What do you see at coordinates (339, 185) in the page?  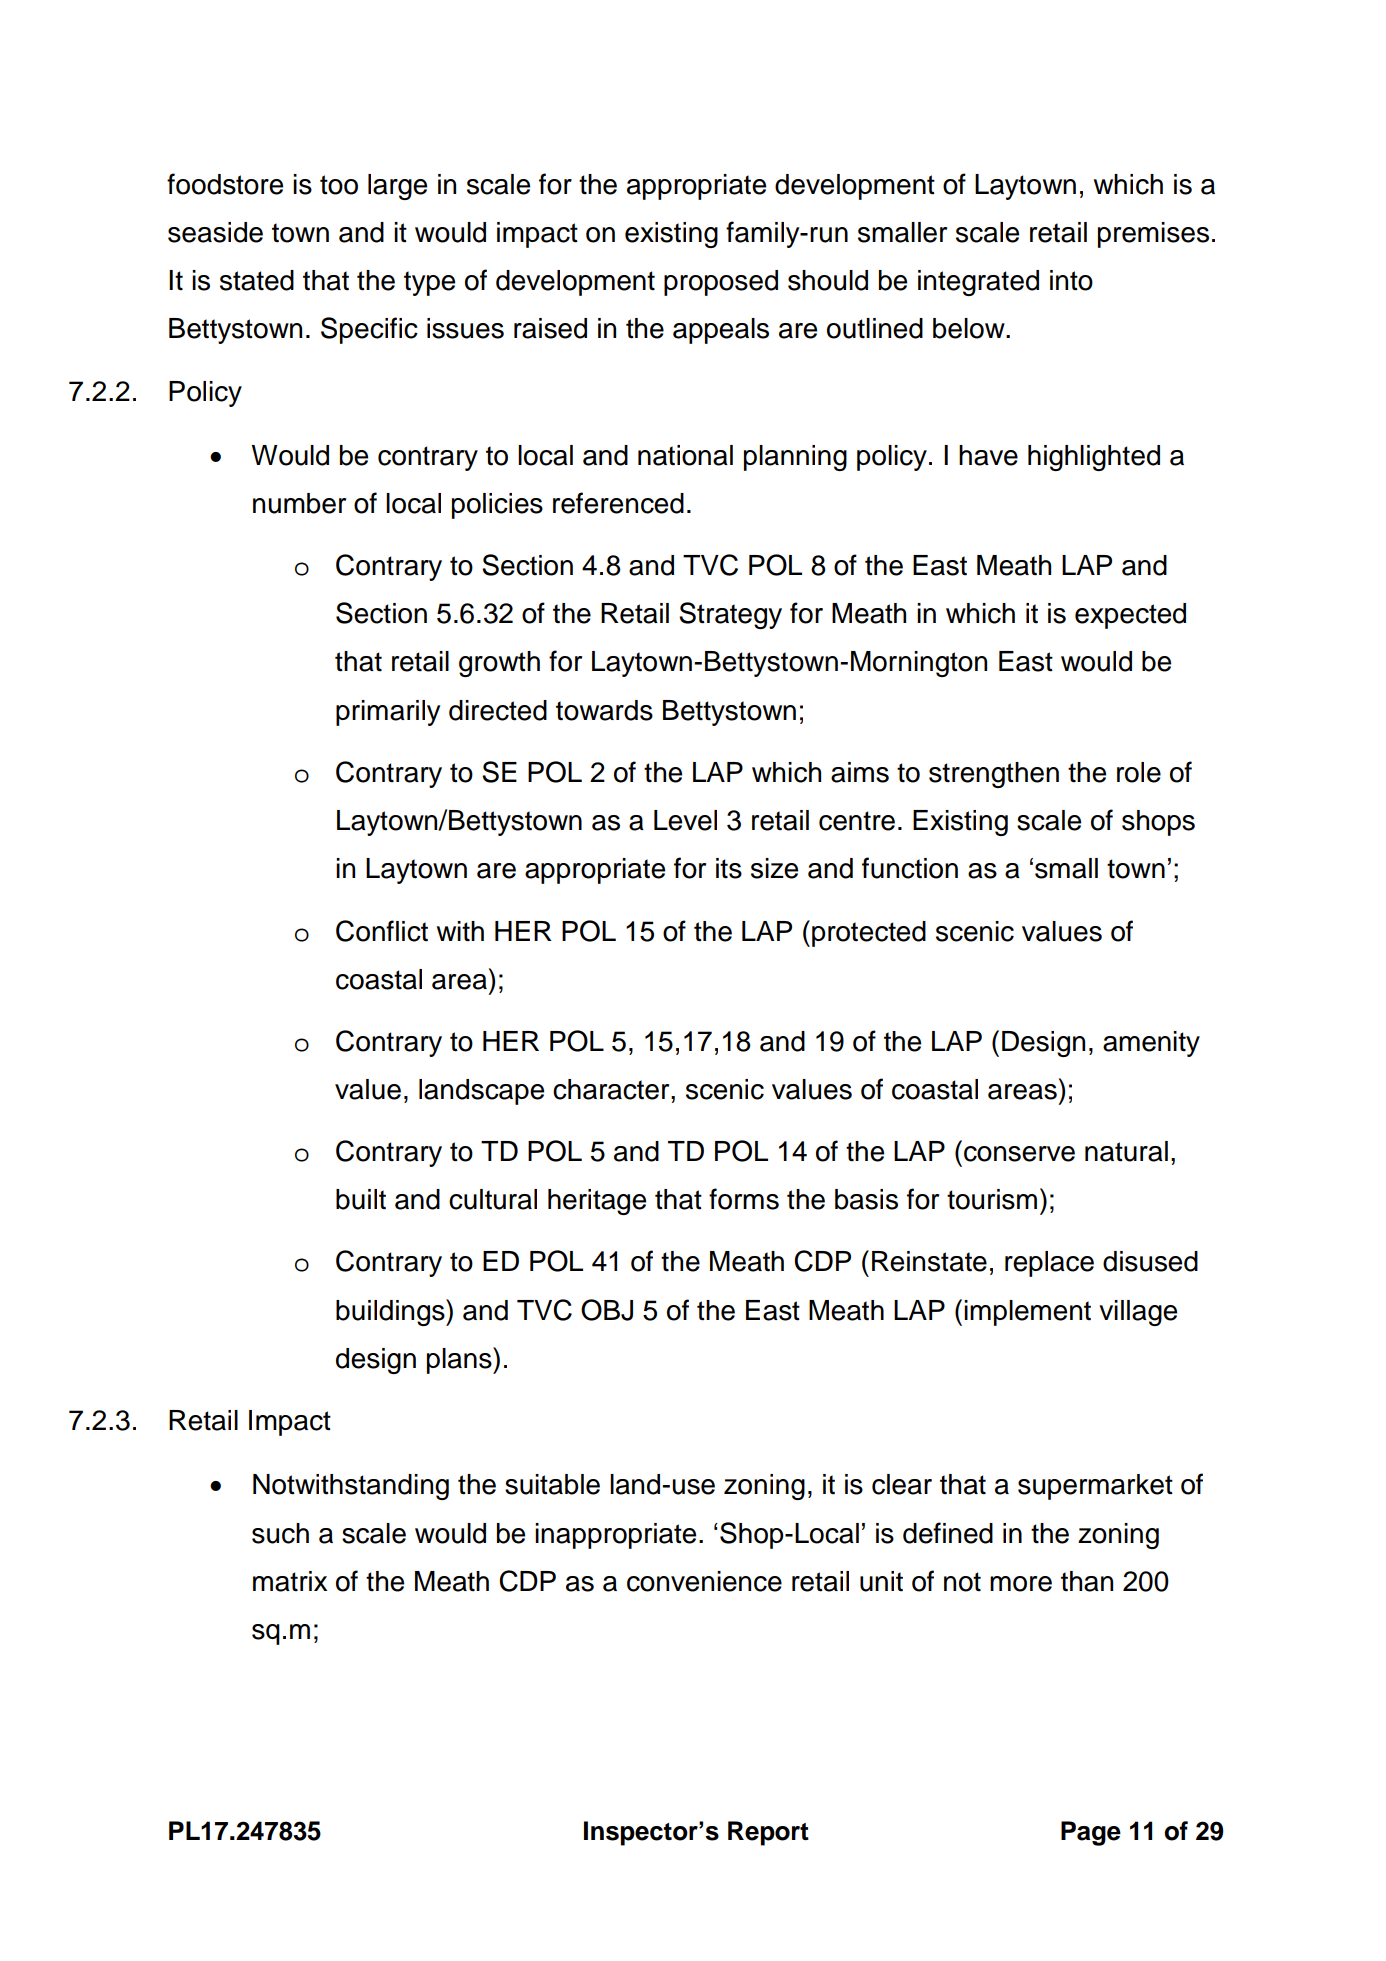 I see `too` at bounding box center [339, 185].
